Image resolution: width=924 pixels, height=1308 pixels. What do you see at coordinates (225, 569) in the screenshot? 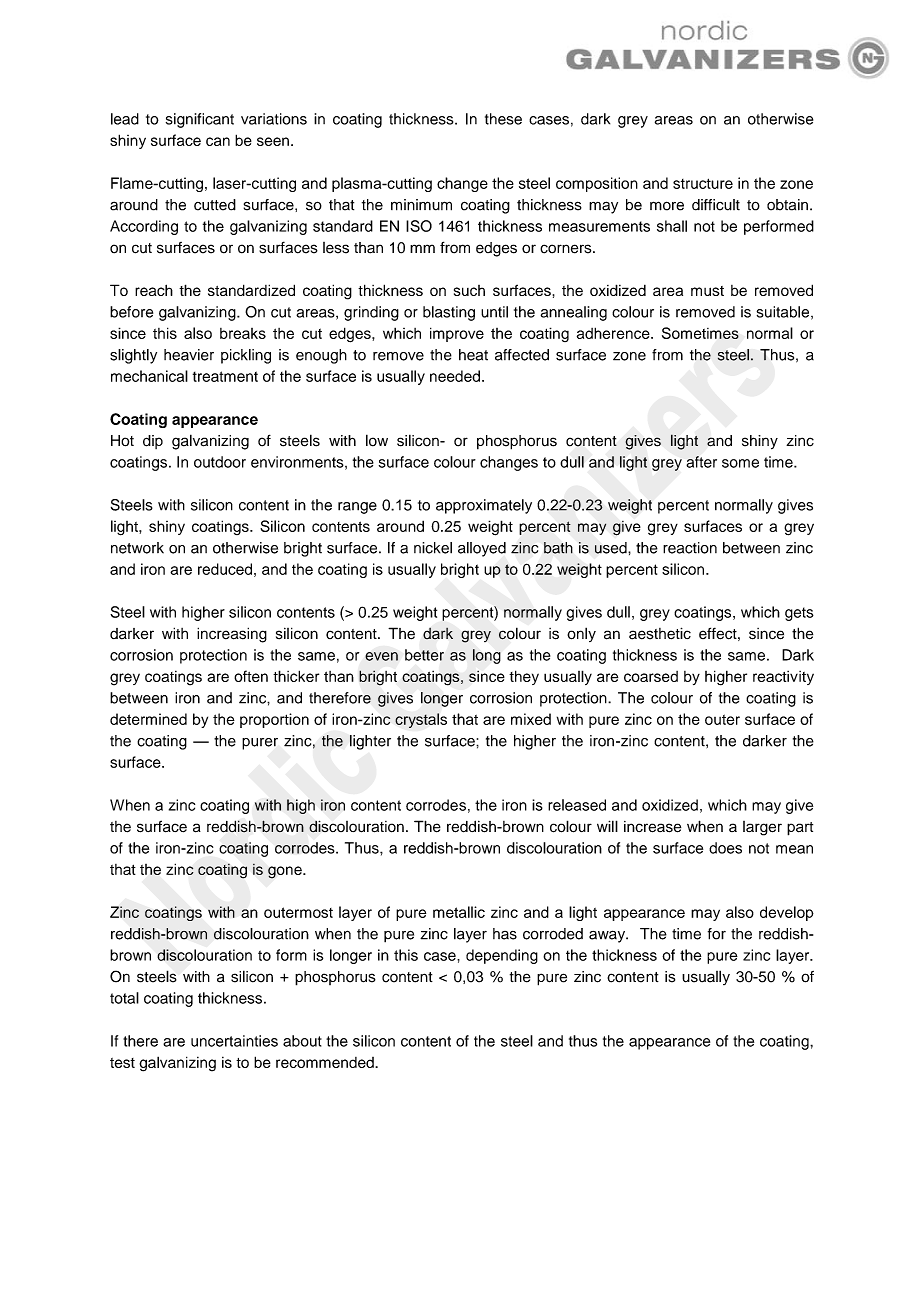
I see `reduced` at bounding box center [225, 569].
